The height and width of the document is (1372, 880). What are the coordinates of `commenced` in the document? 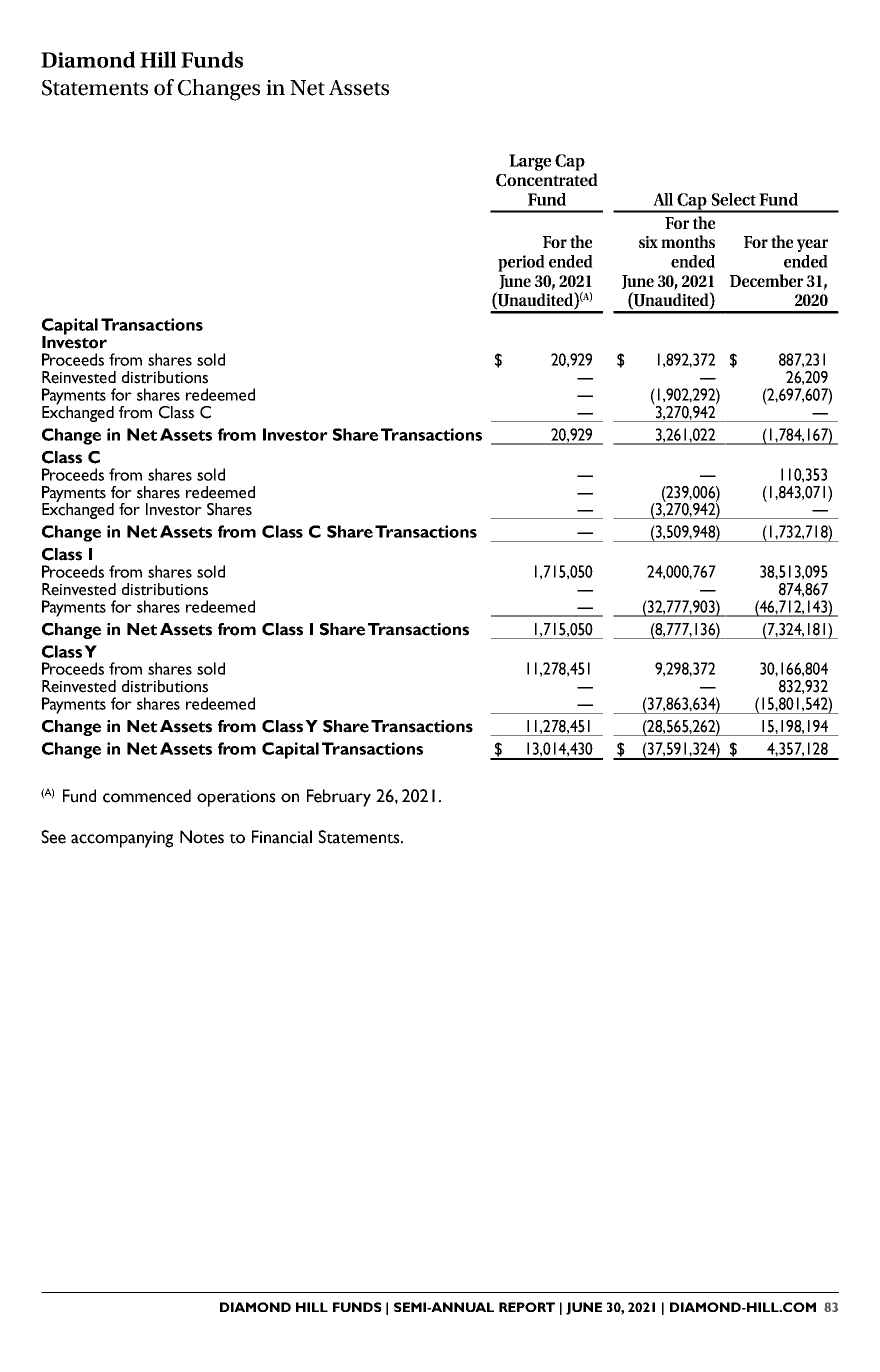 It's located at (147, 796).
